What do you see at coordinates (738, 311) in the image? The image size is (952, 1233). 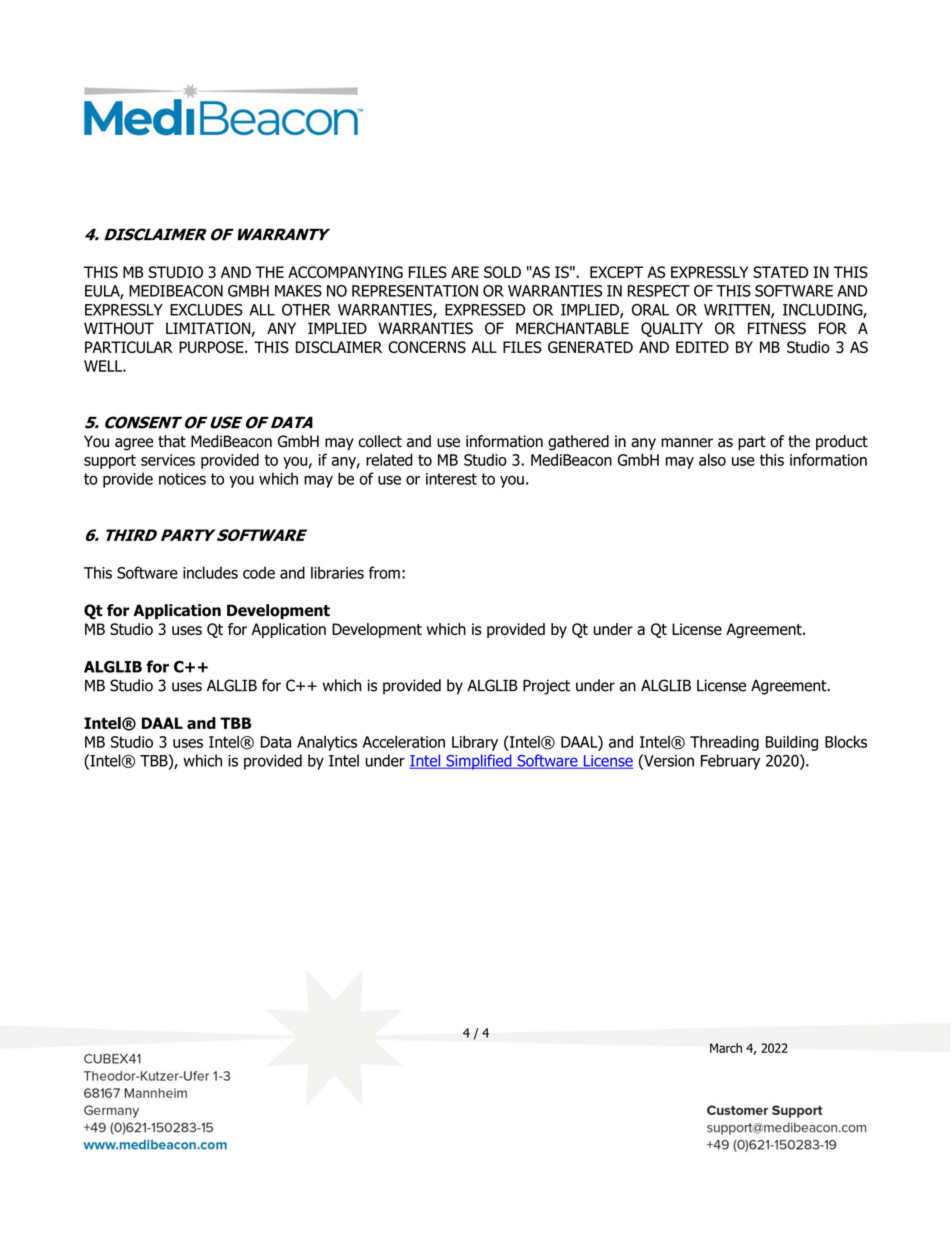 I see `WRITTEN` at bounding box center [738, 311].
